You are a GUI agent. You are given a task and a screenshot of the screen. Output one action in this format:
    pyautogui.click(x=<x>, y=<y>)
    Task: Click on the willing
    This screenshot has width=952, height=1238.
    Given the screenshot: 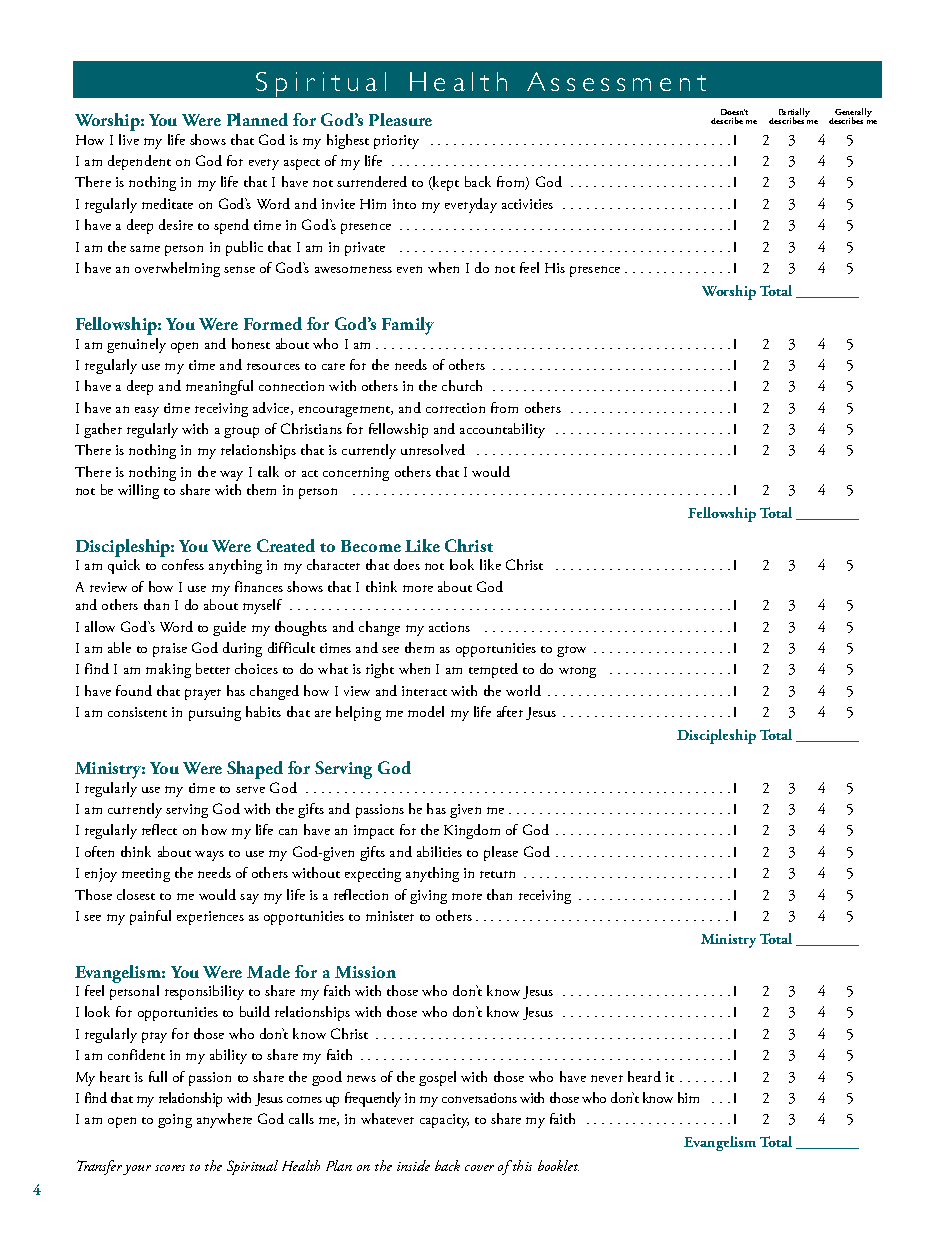 What is the action you would take?
    pyautogui.click(x=138, y=491)
